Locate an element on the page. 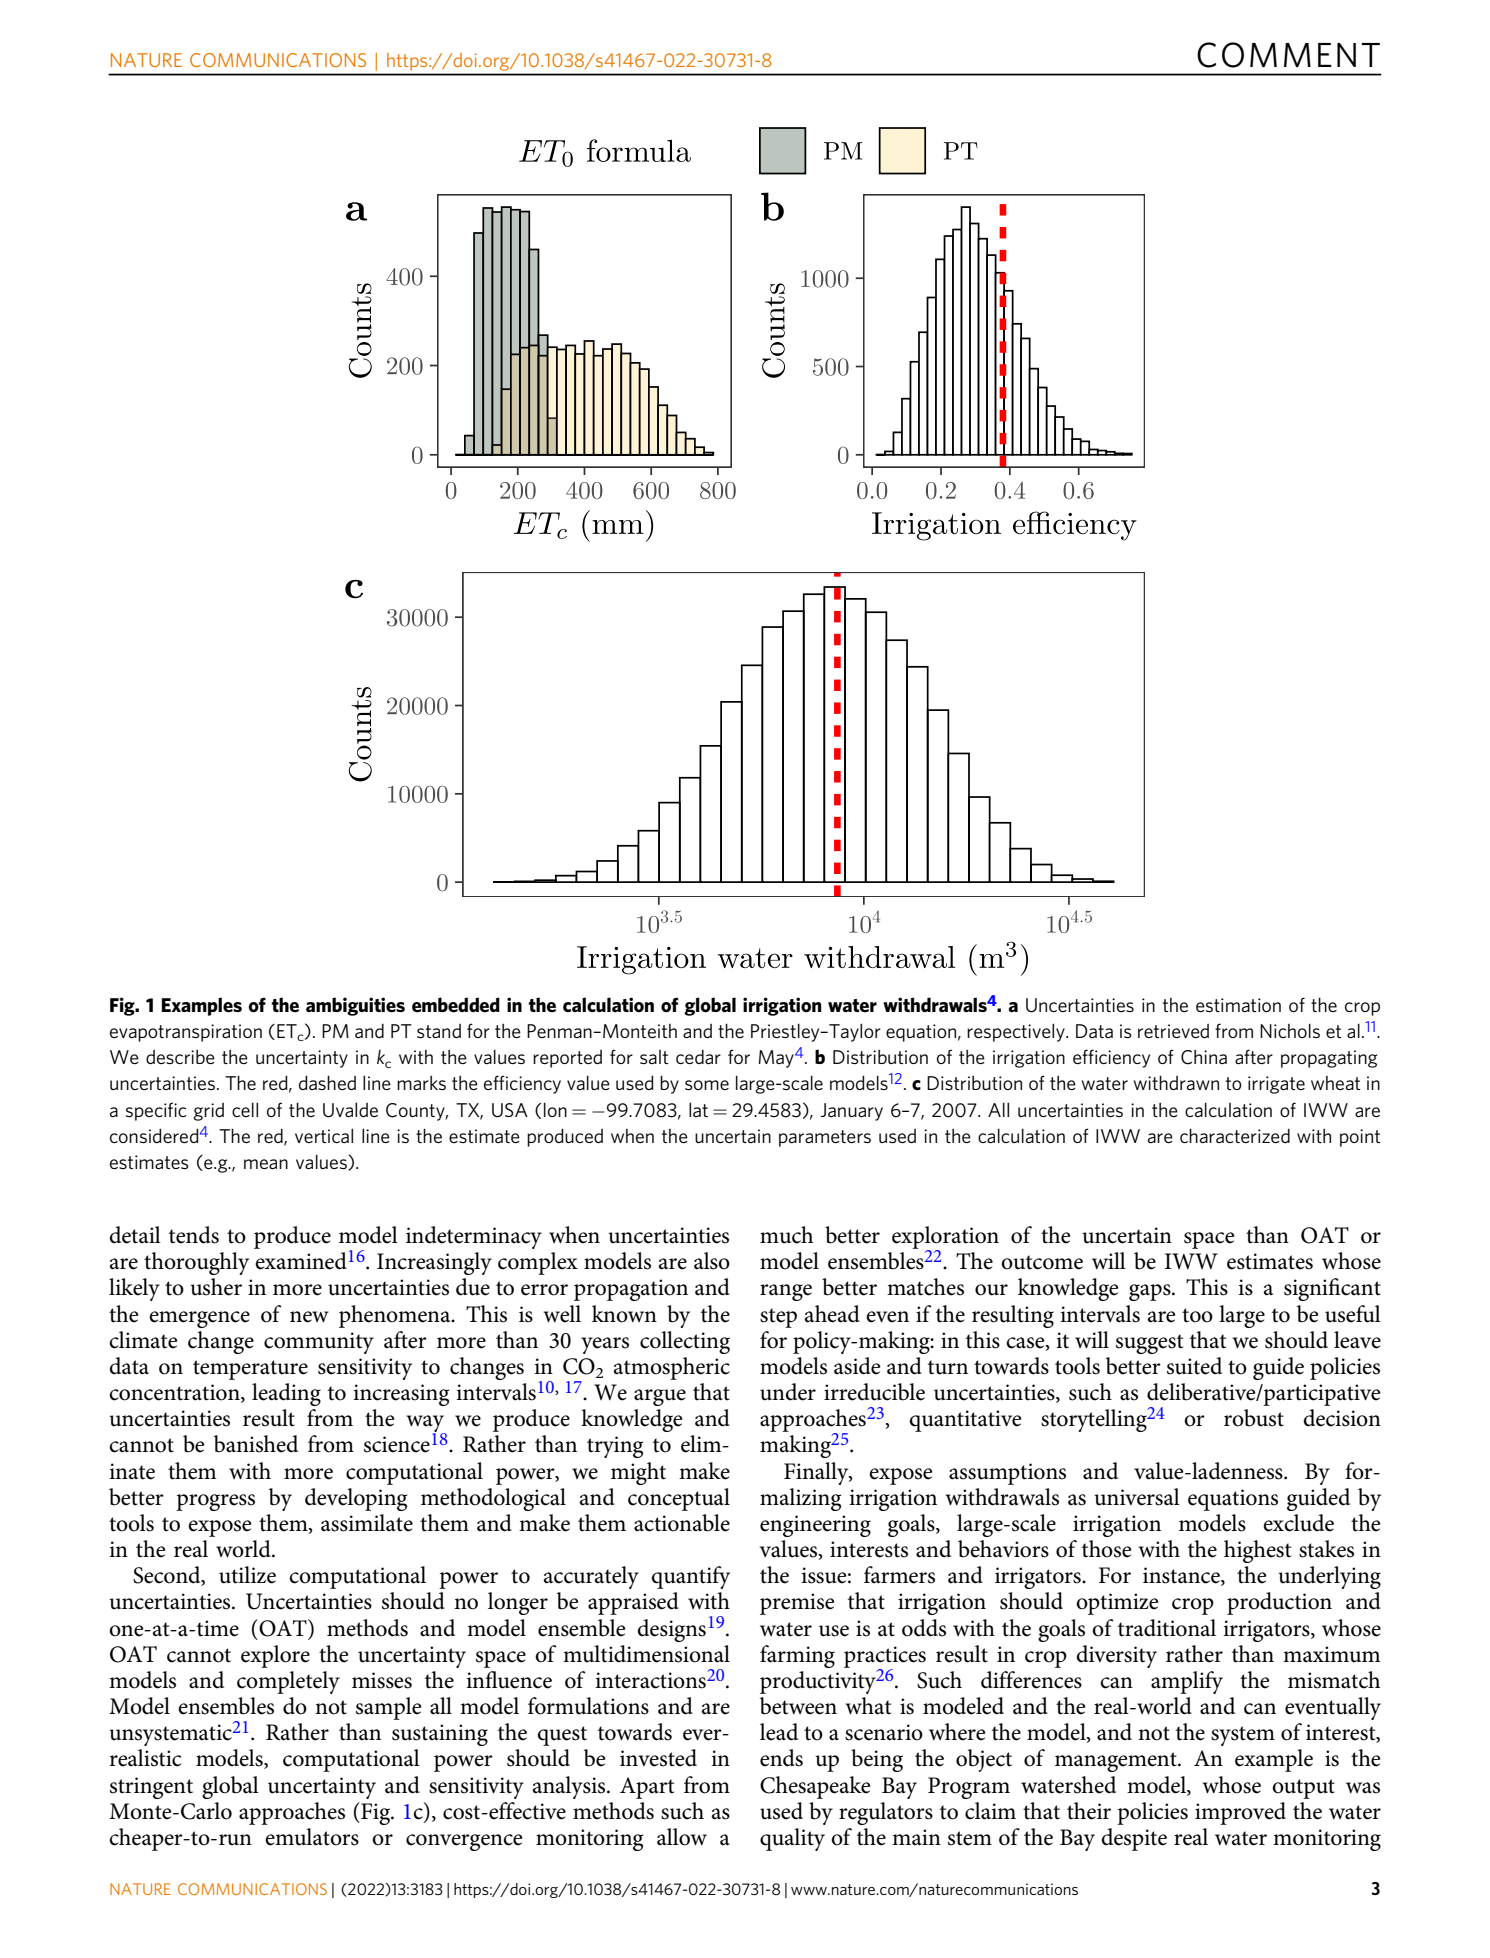 This image has height=1958, width=1490. embedded is located at coordinates (456, 1005).
